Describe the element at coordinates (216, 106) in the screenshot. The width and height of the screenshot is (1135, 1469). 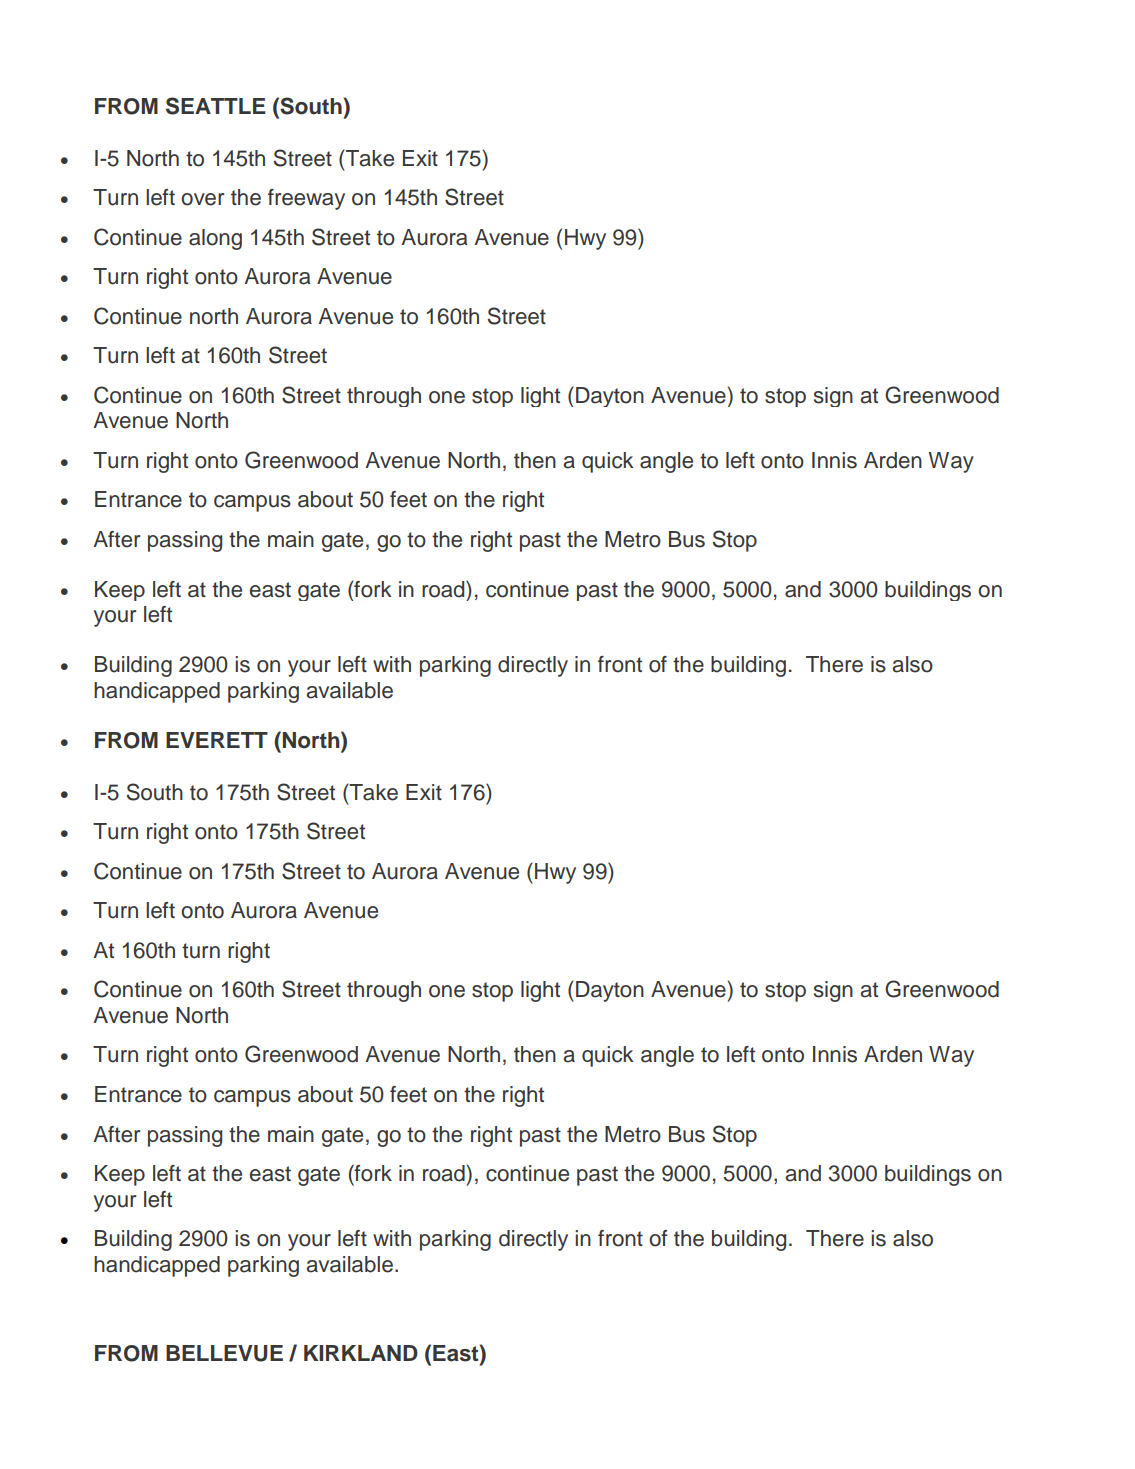
I see `SEATTLE` at that location.
